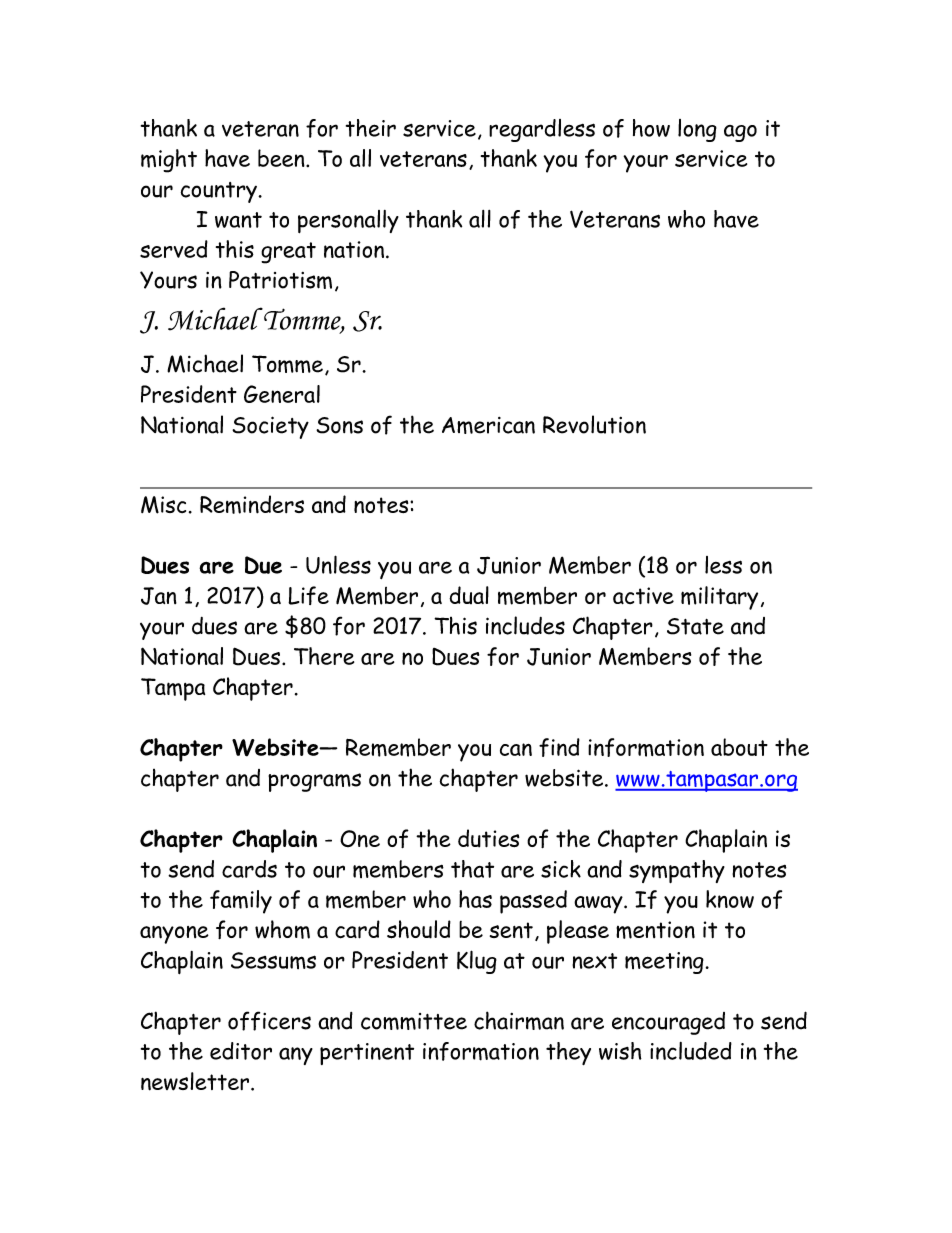  I want to click on programs, so click(314, 782).
